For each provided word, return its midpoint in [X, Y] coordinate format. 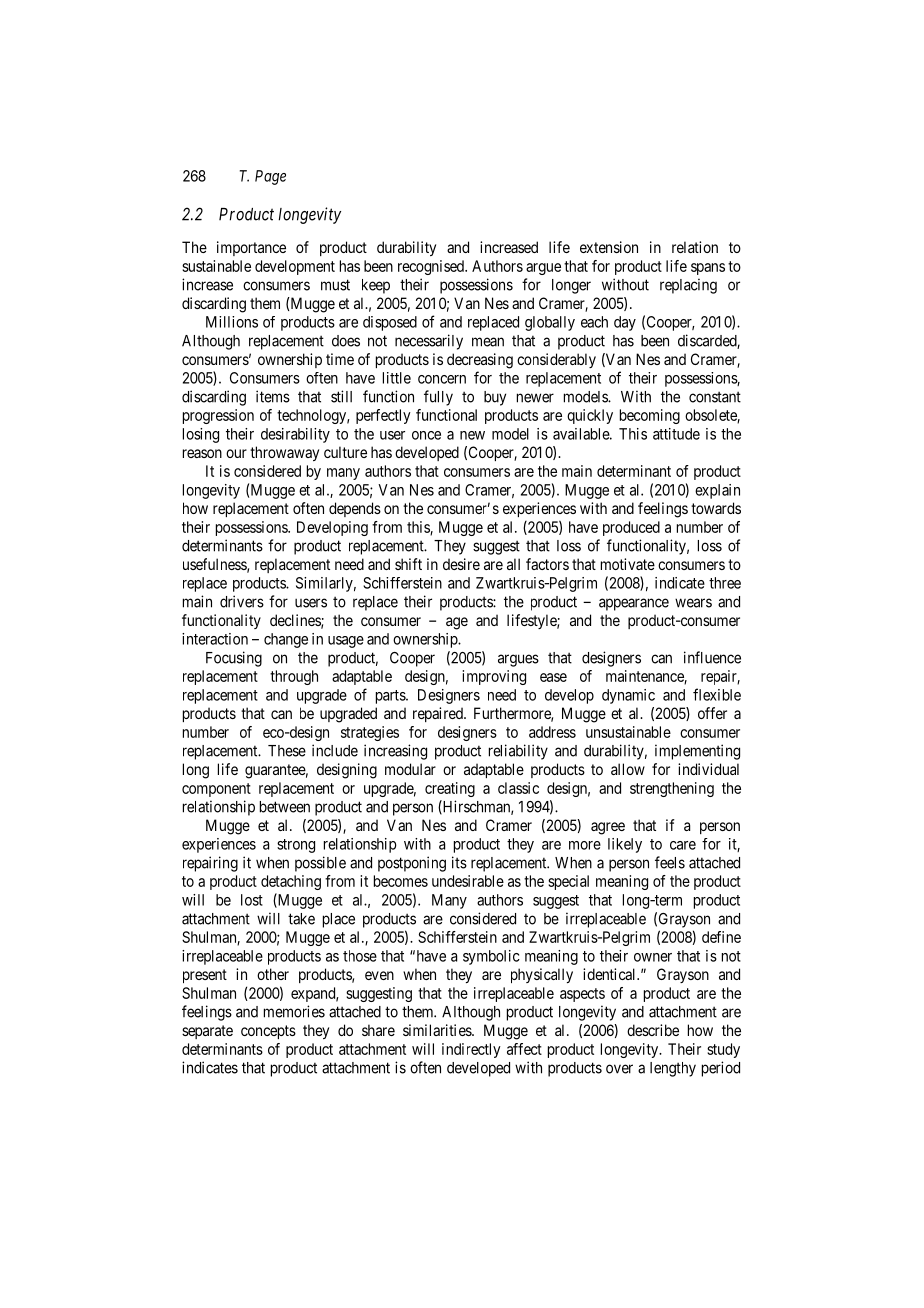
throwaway [284, 453]
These [287, 751]
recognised [432, 267]
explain [717, 491]
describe [653, 1030]
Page [270, 177]
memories [294, 1011]
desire [461, 564]
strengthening [672, 789]
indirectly [471, 1050]
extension [609, 247]
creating [450, 789]
